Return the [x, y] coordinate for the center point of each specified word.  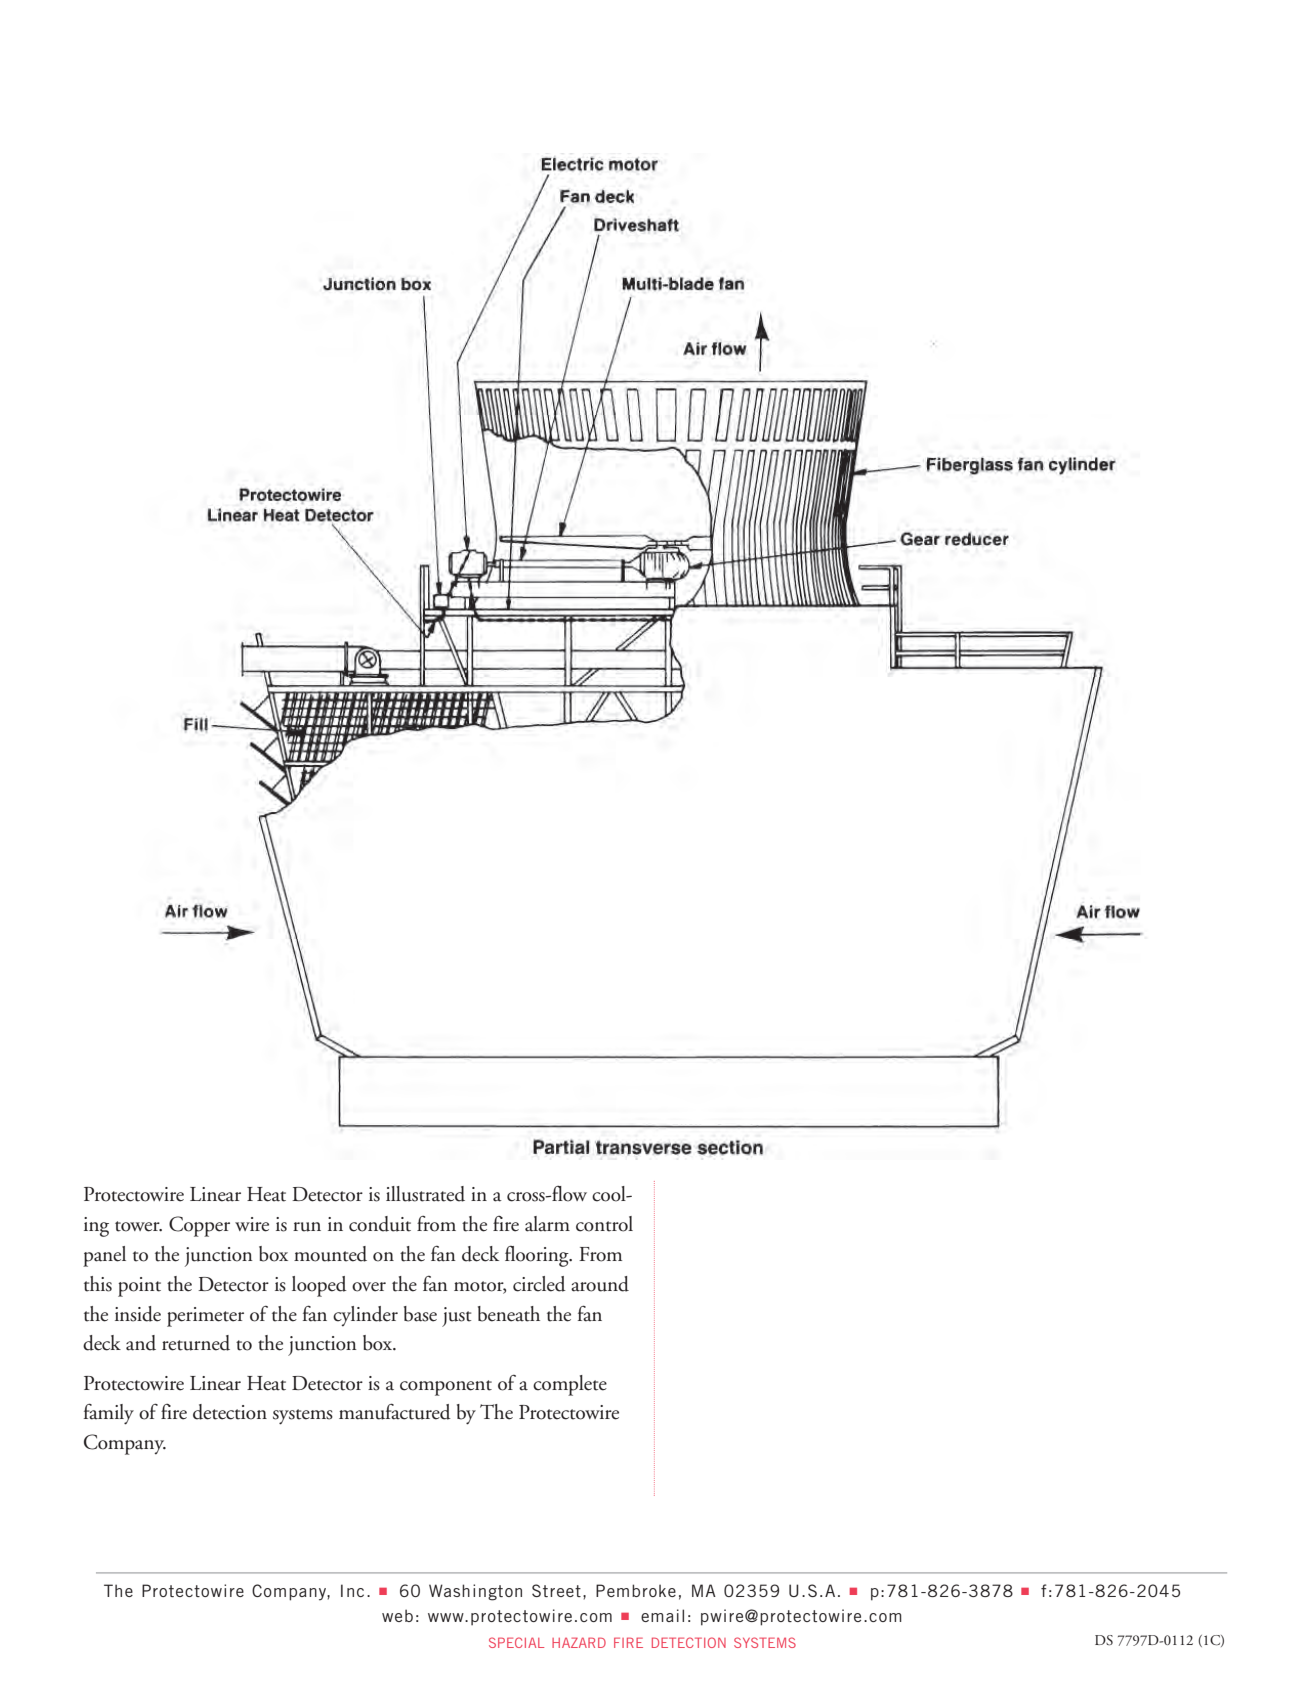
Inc [352, 1590]
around [600, 1284]
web [397, 1615]
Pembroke [636, 1590]
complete [570, 1385]
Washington [475, 1592]
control [604, 1224]
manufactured [395, 1411]
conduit [380, 1224]
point [139, 1287]
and [141, 1343]
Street [556, 1590]
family [109, 1414]
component [446, 1388]
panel [104, 1256]
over [369, 1287]
